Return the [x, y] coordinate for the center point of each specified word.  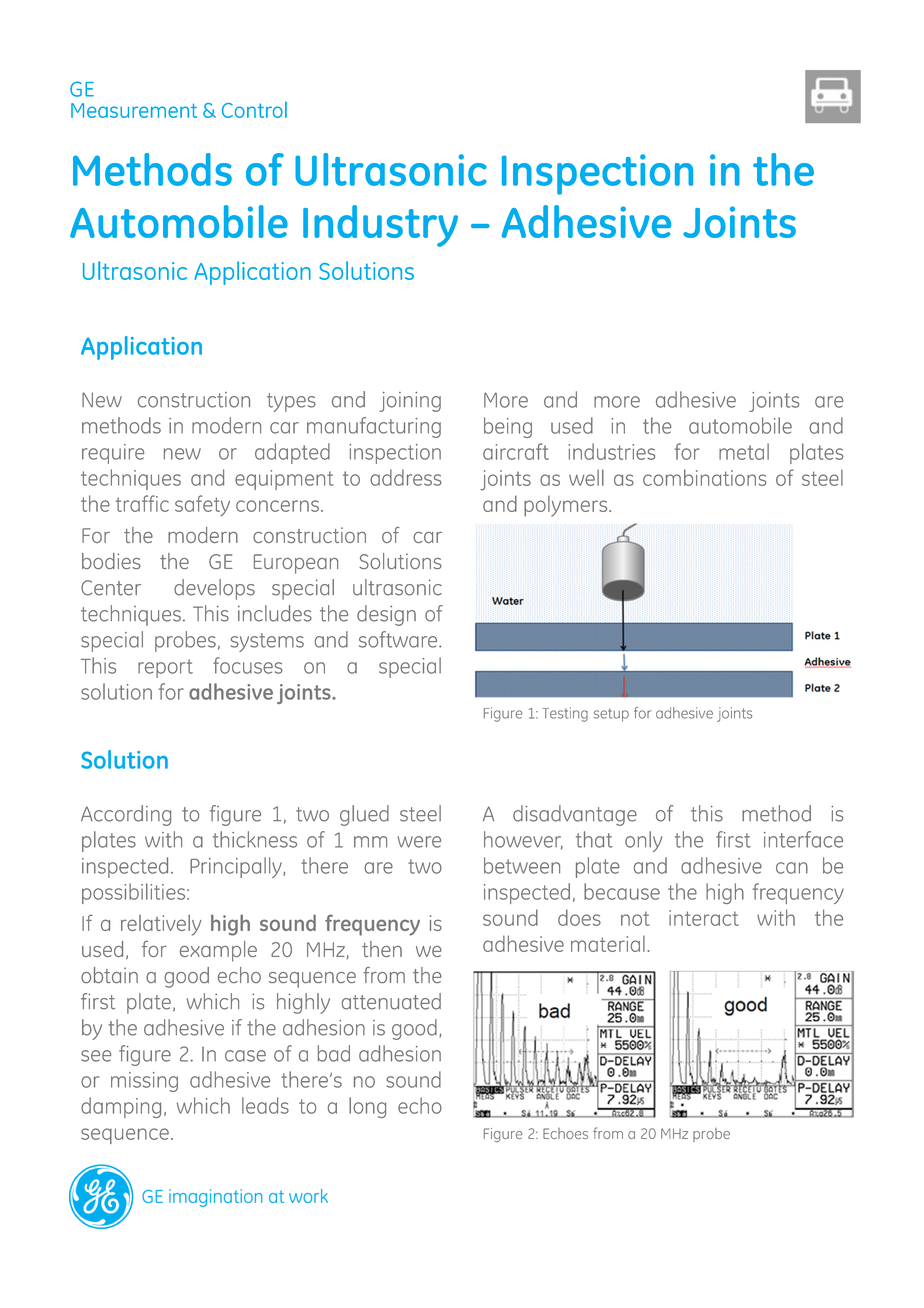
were [419, 842]
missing [144, 1082]
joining [410, 402]
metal [744, 451]
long [367, 1107]
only [643, 841]
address [406, 477]
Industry [380, 226]
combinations [705, 477]
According [126, 815]
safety [202, 505]
